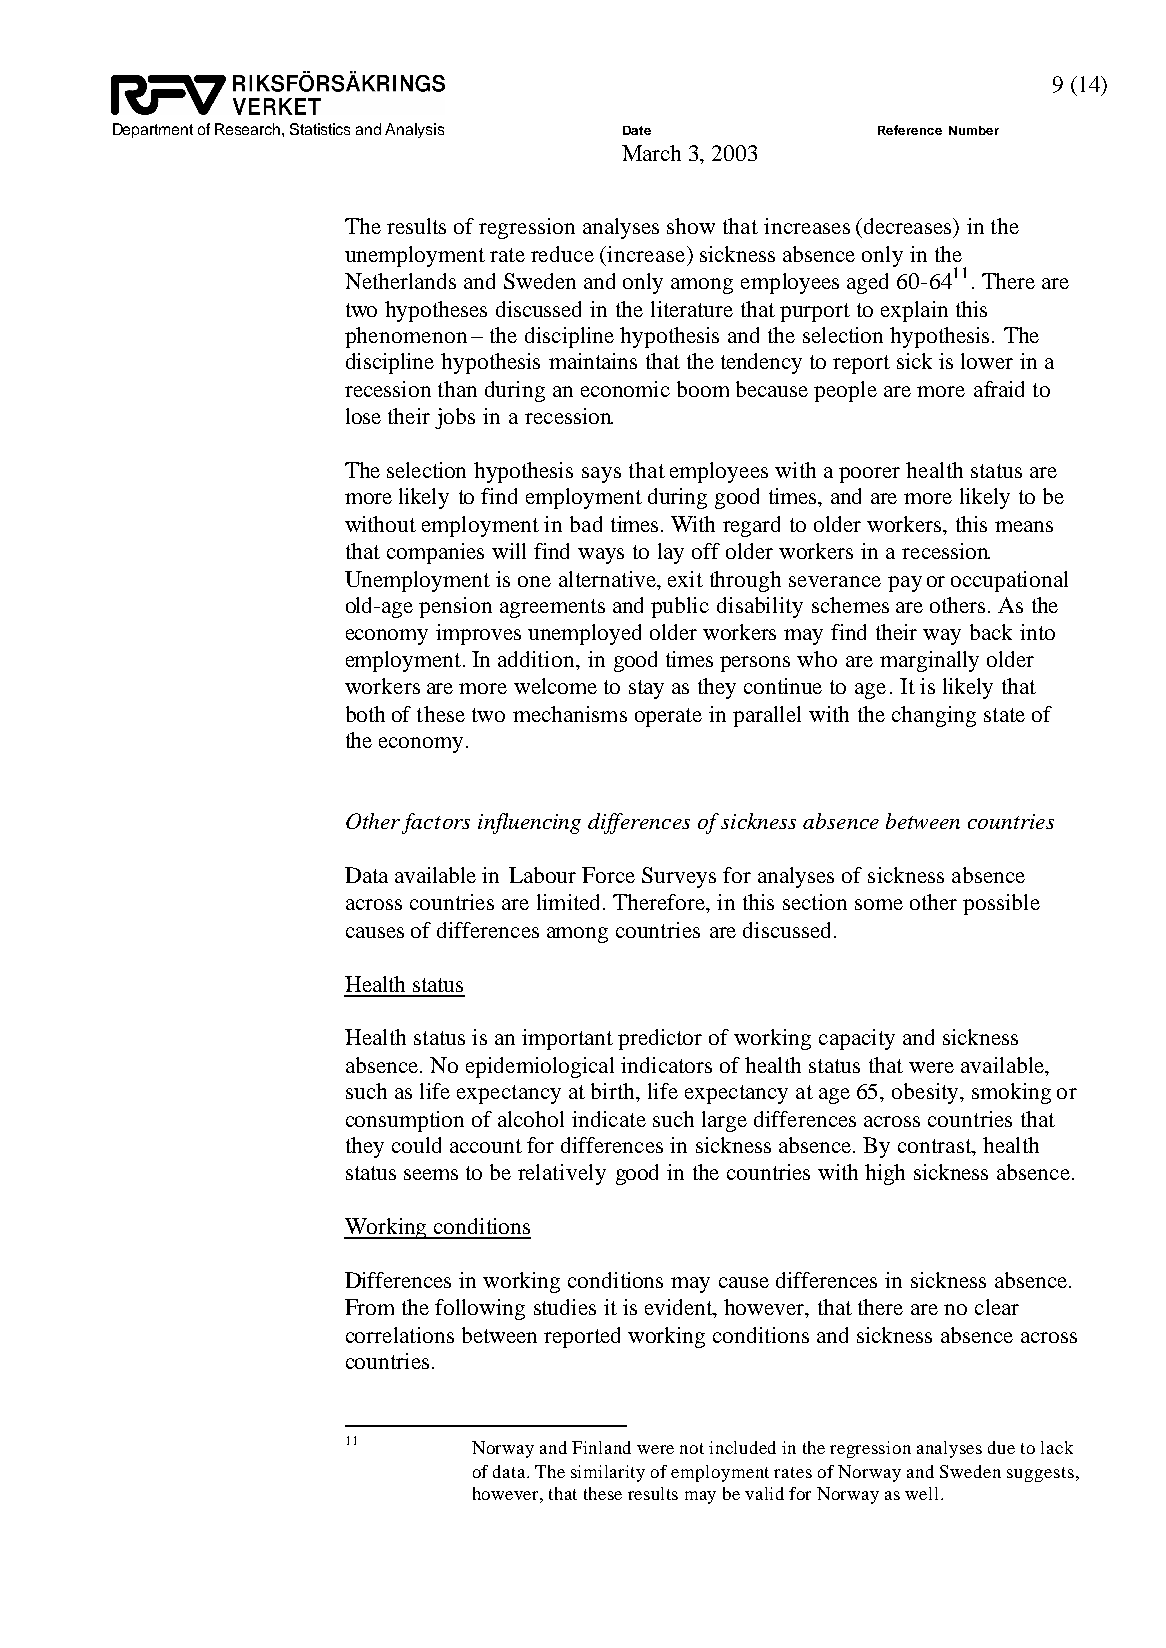 Image resolution: width=1166 pixels, height=1648 pixels. I want to click on March, so click(651, 153).
